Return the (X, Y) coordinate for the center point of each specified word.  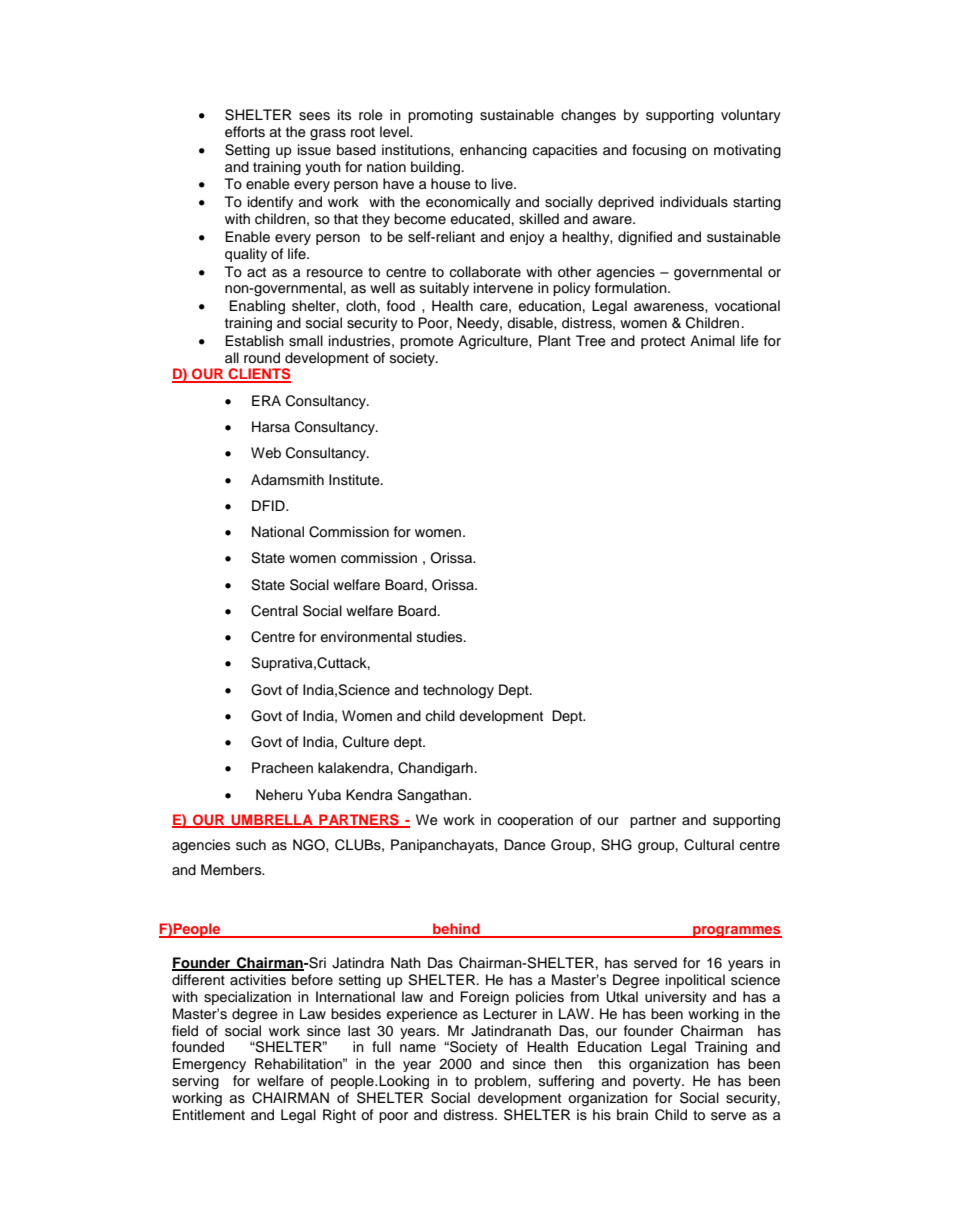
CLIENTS (258, 375)
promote (427, 342)
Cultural (709, 845)
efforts (245, 132)
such (251, 845)
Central (274, 611)
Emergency (209, 1065)
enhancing (493, 151)
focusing (659, 151)
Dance (525, 845)
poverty (658, 1082)
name (418, 1048)
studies (441, 637)
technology (458, 691)
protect (663, 342)
